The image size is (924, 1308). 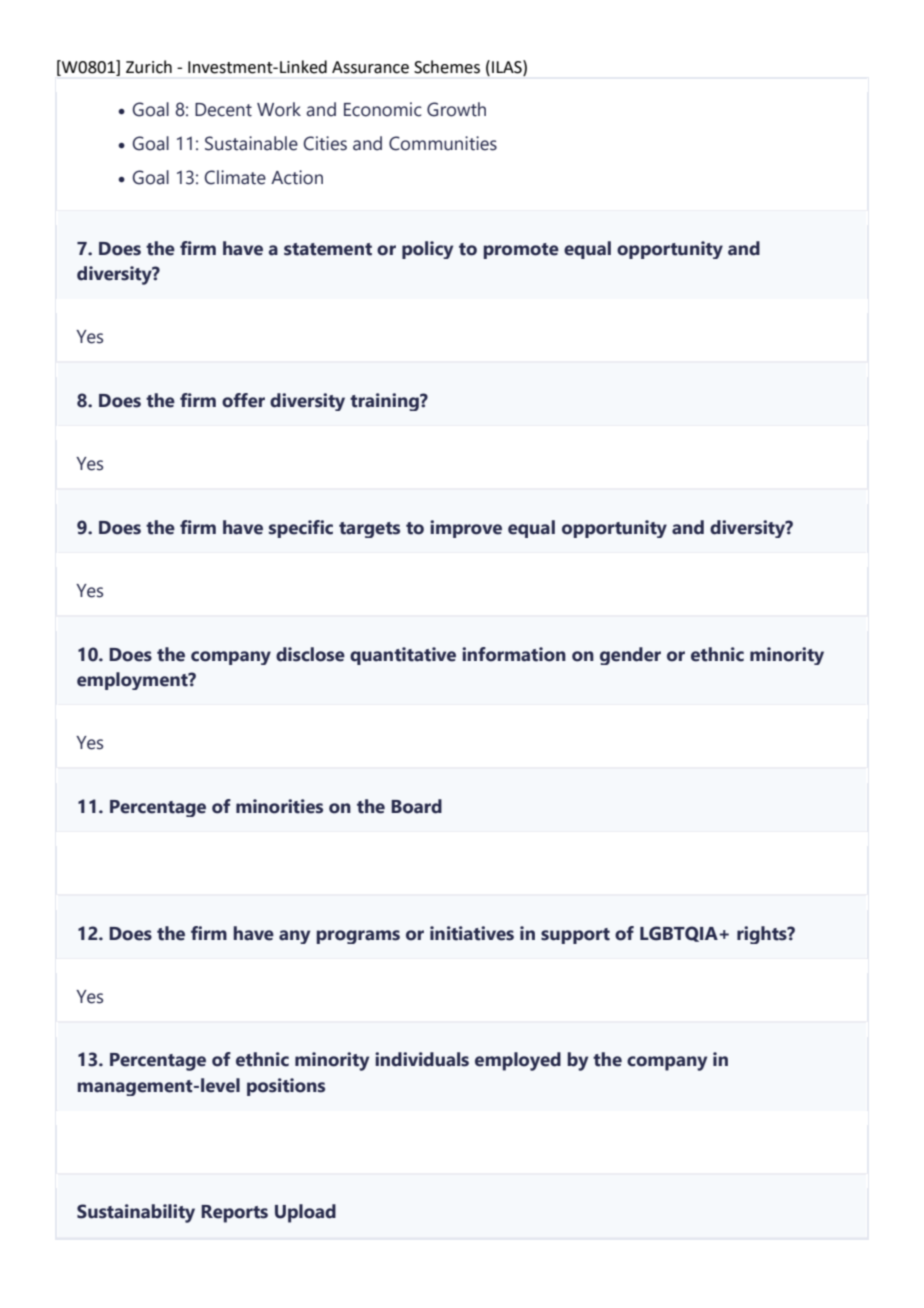 I want to click on improve, so click(x=466, y=529).
